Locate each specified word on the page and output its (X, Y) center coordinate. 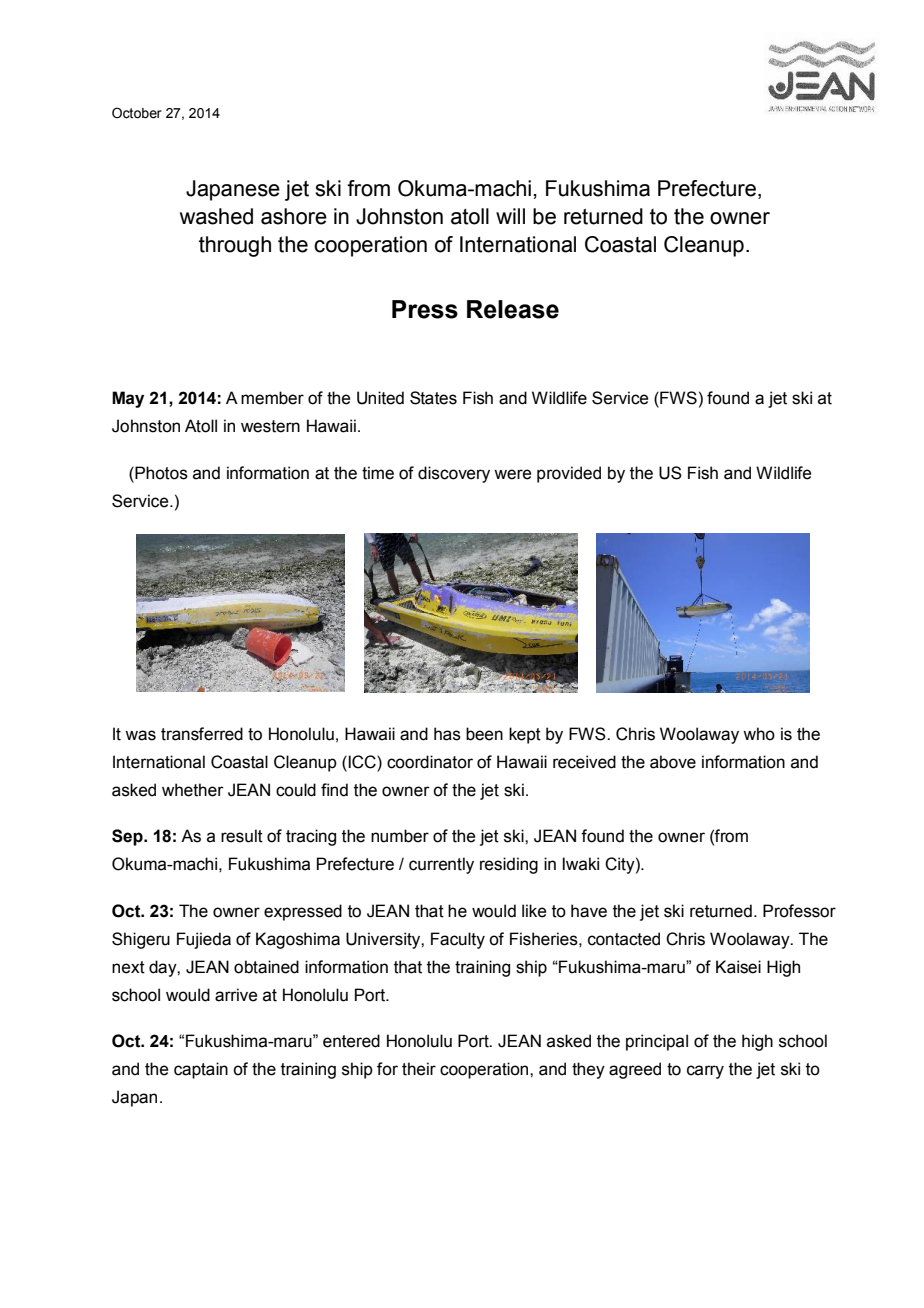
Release (513, 309)
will (510, 216)
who (759, 734)
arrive (236, 995)
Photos (160, 473)
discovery (454, 474)
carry (705, 1072)
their (419, 1069)
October (137, 113)
